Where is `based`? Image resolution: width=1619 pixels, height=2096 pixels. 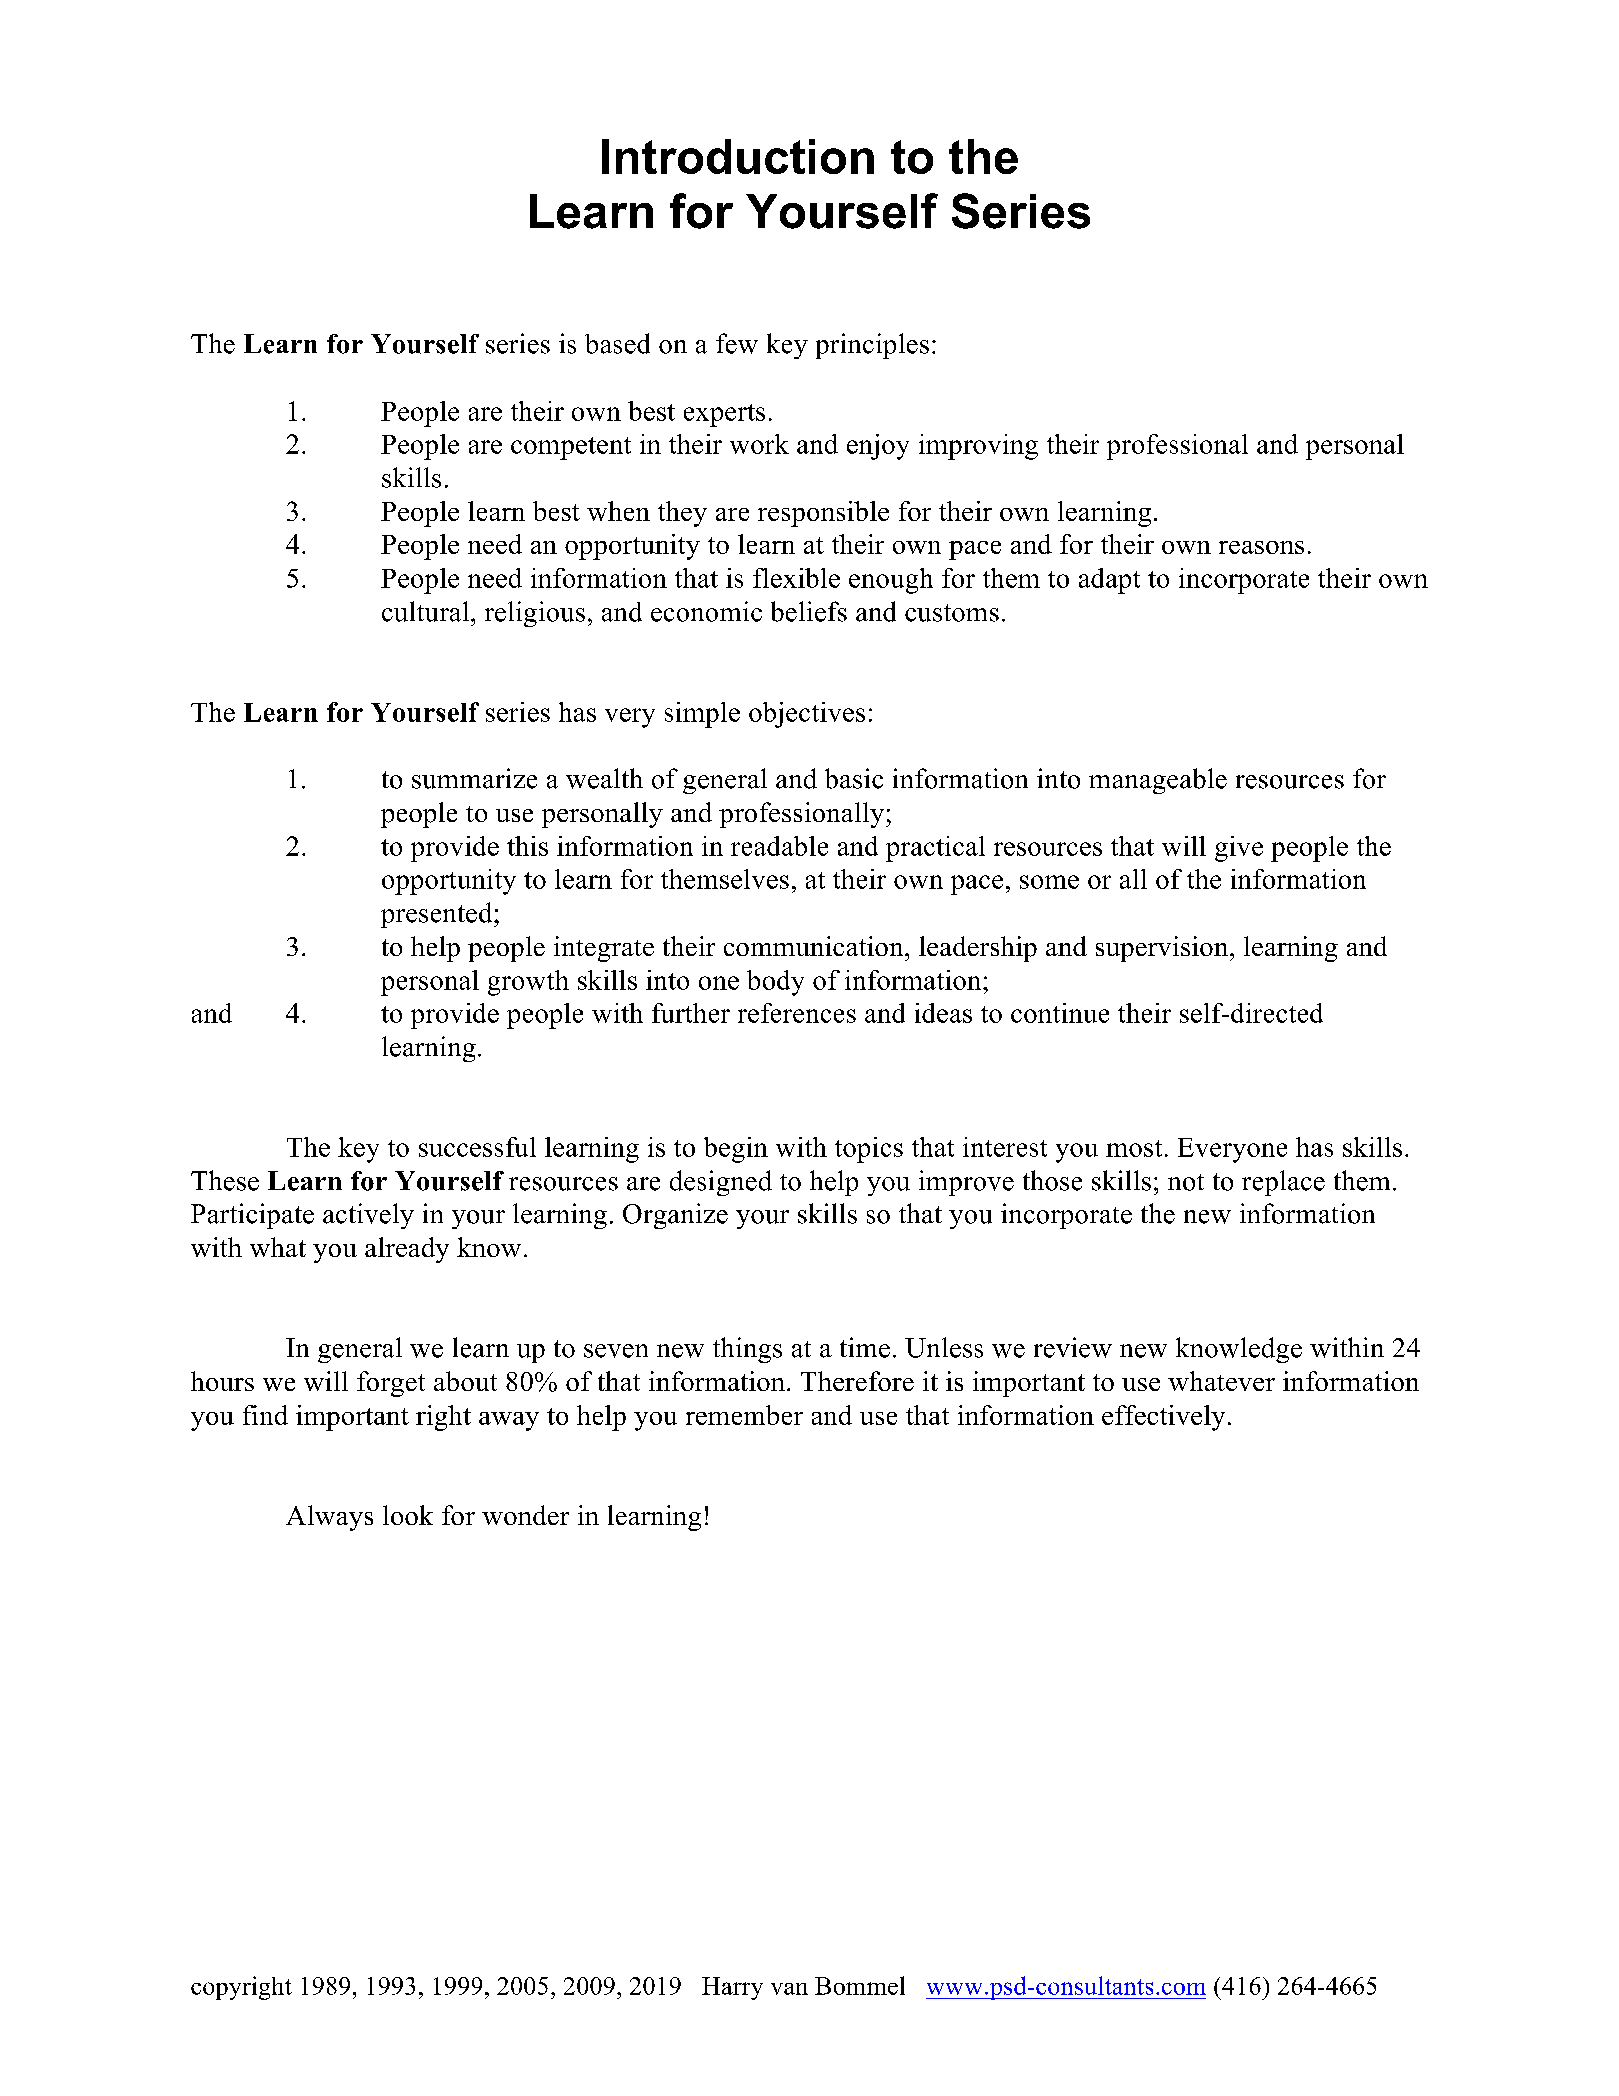
based is located at coordinates (617, 343).
